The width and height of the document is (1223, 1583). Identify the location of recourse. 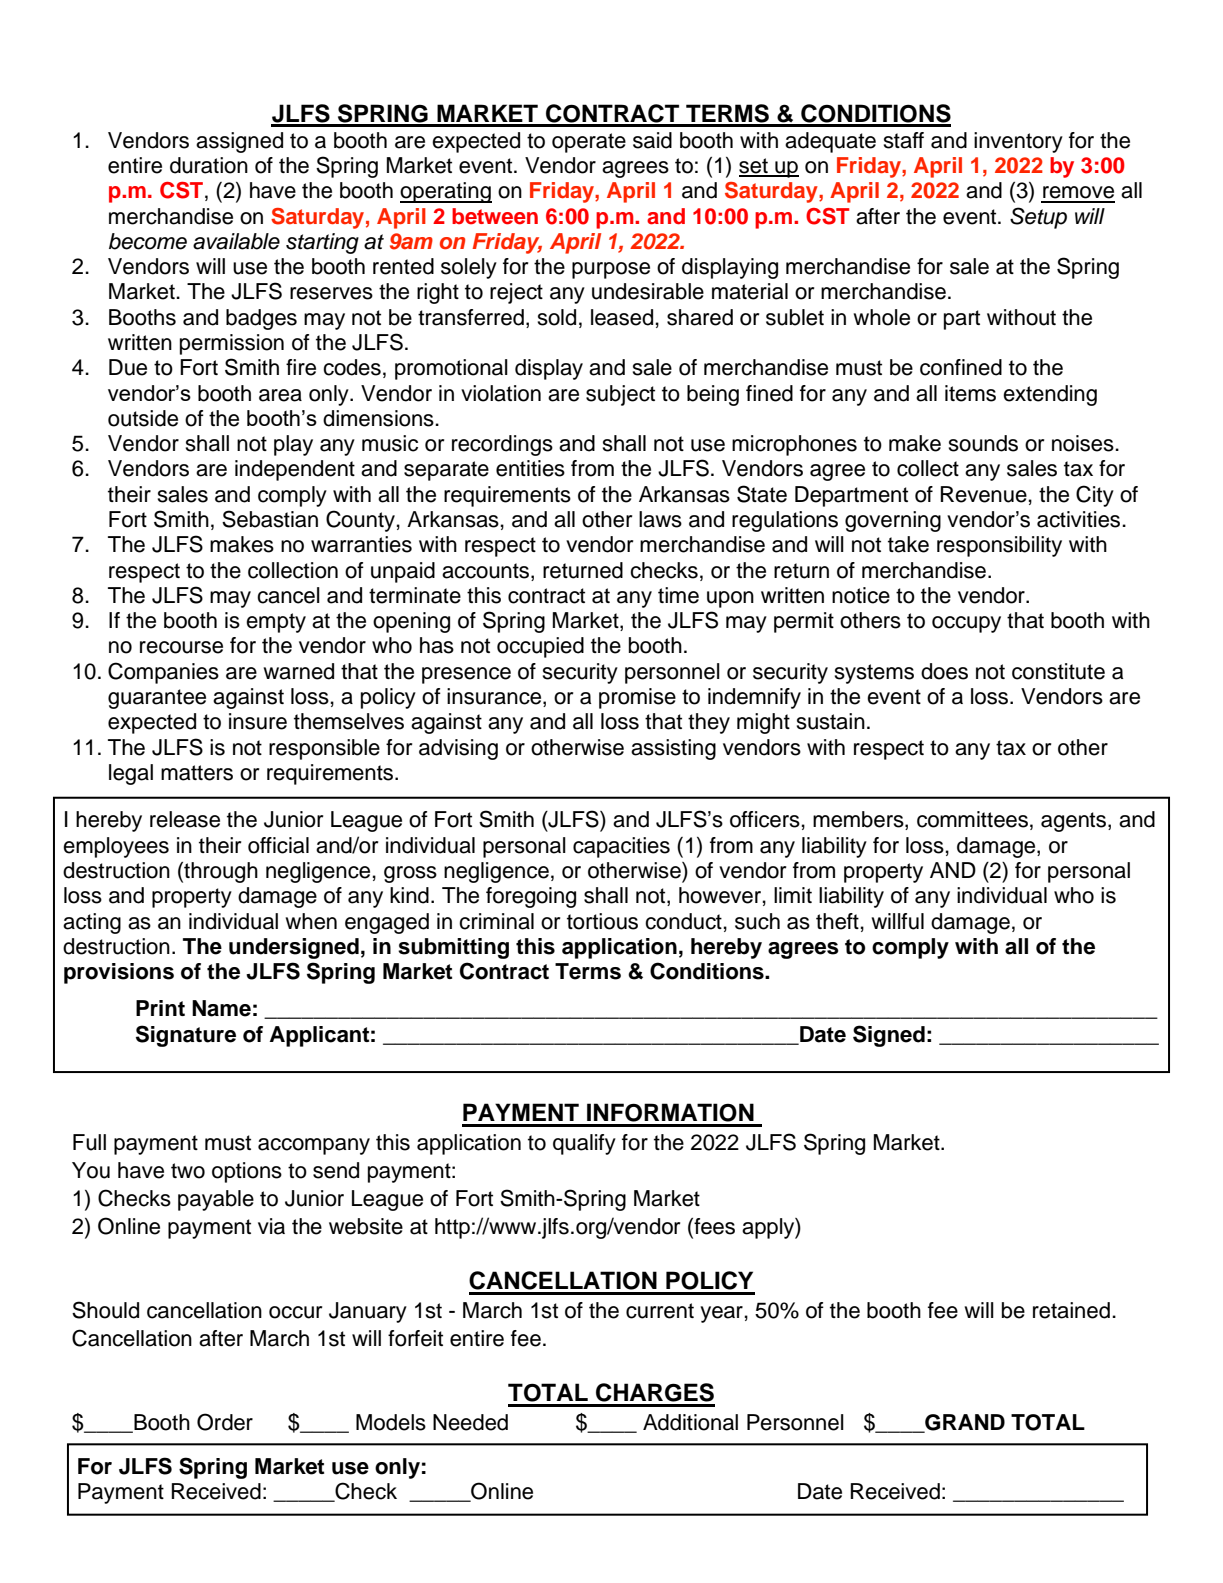
(181, 647).
